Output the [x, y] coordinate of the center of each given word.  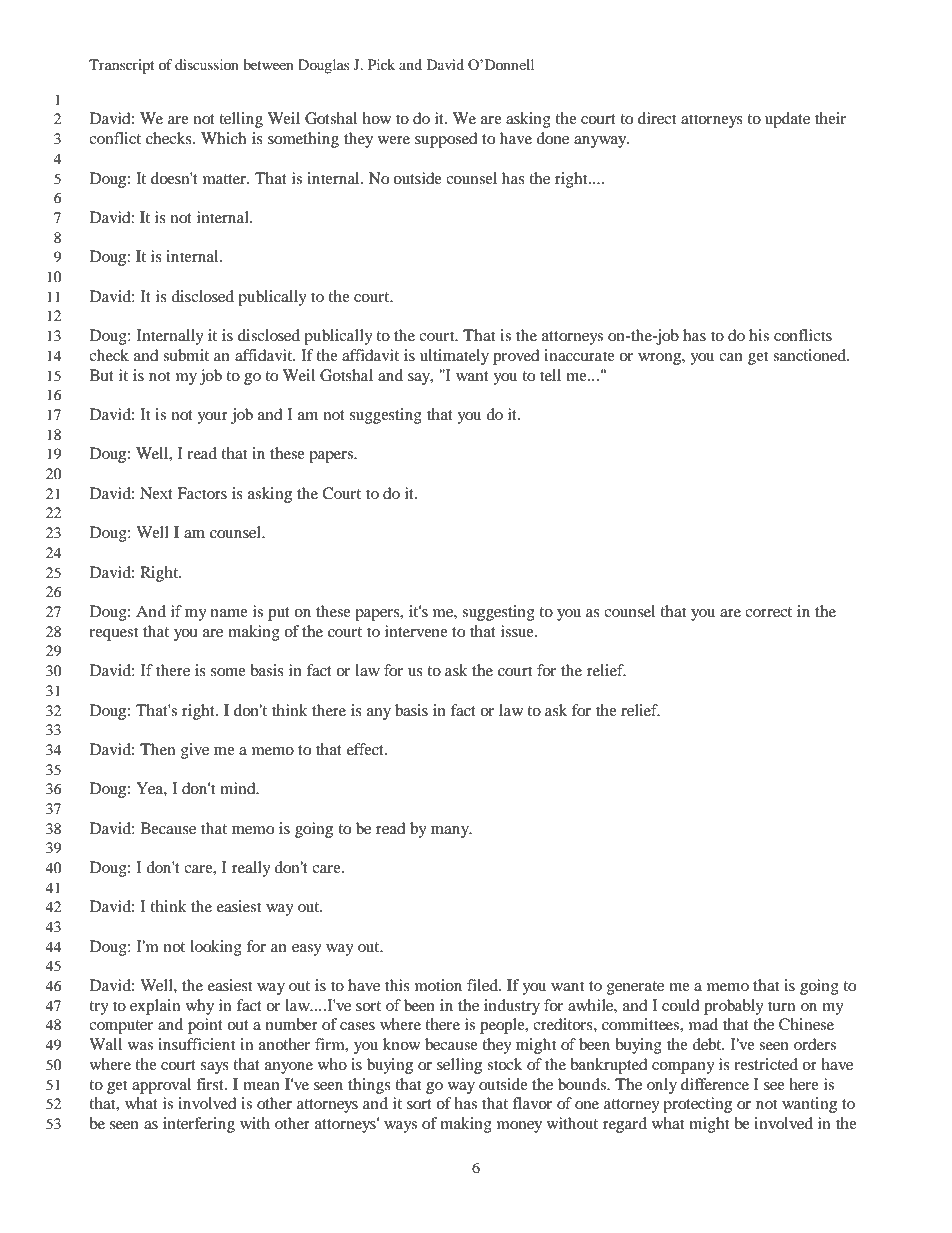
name [229, 613]
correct [768, 612]
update [787, 120]
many [451, 832]
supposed [446, 140]
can [731, 357]
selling [459, 1066]
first [211, 1084]
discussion [207, 64]
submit [186, 355]
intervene [416, 631]
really [251, 869]
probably [734, 1007]
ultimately [454, 357]
